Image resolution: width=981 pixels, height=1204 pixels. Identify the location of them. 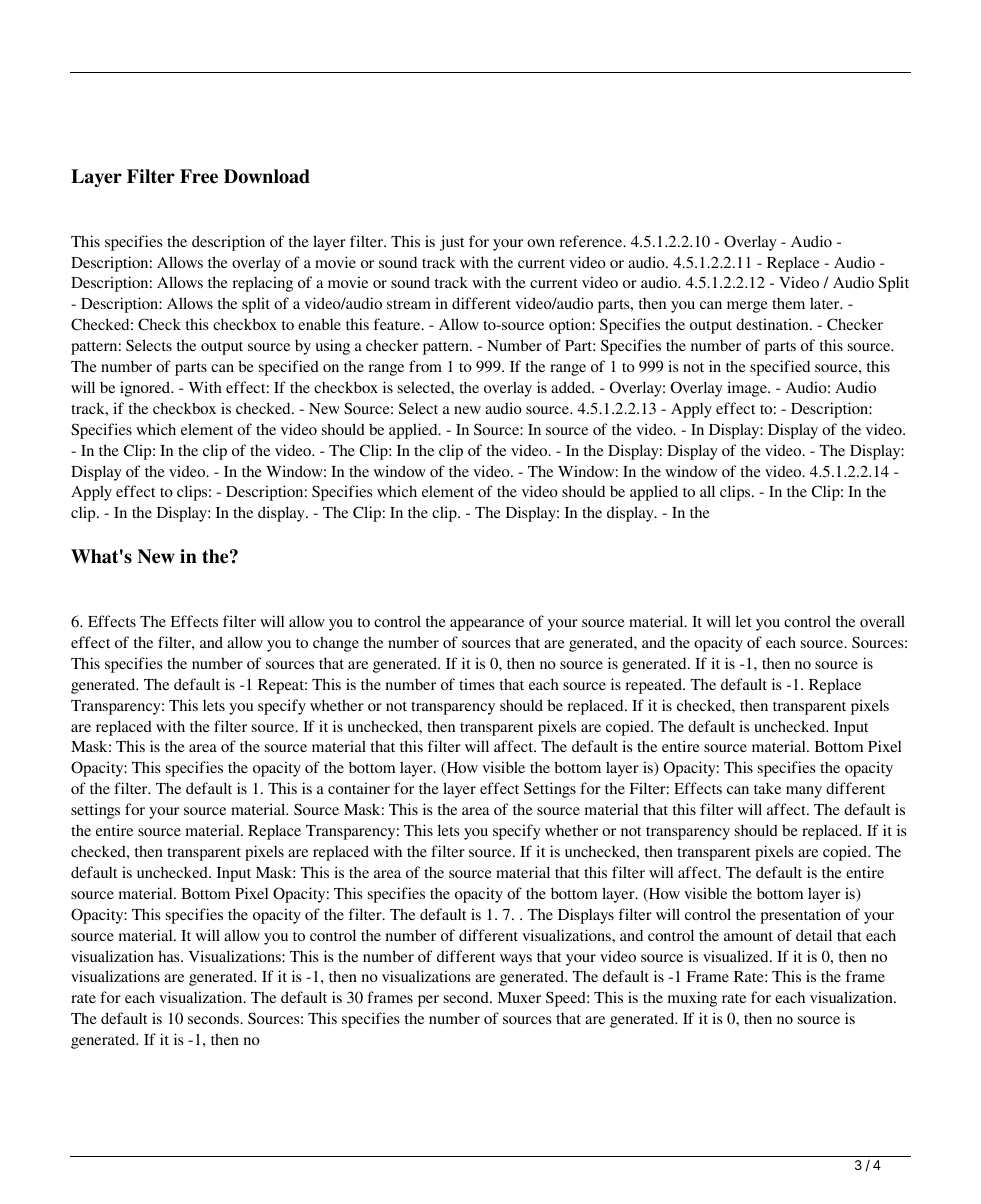
(788, 303).
